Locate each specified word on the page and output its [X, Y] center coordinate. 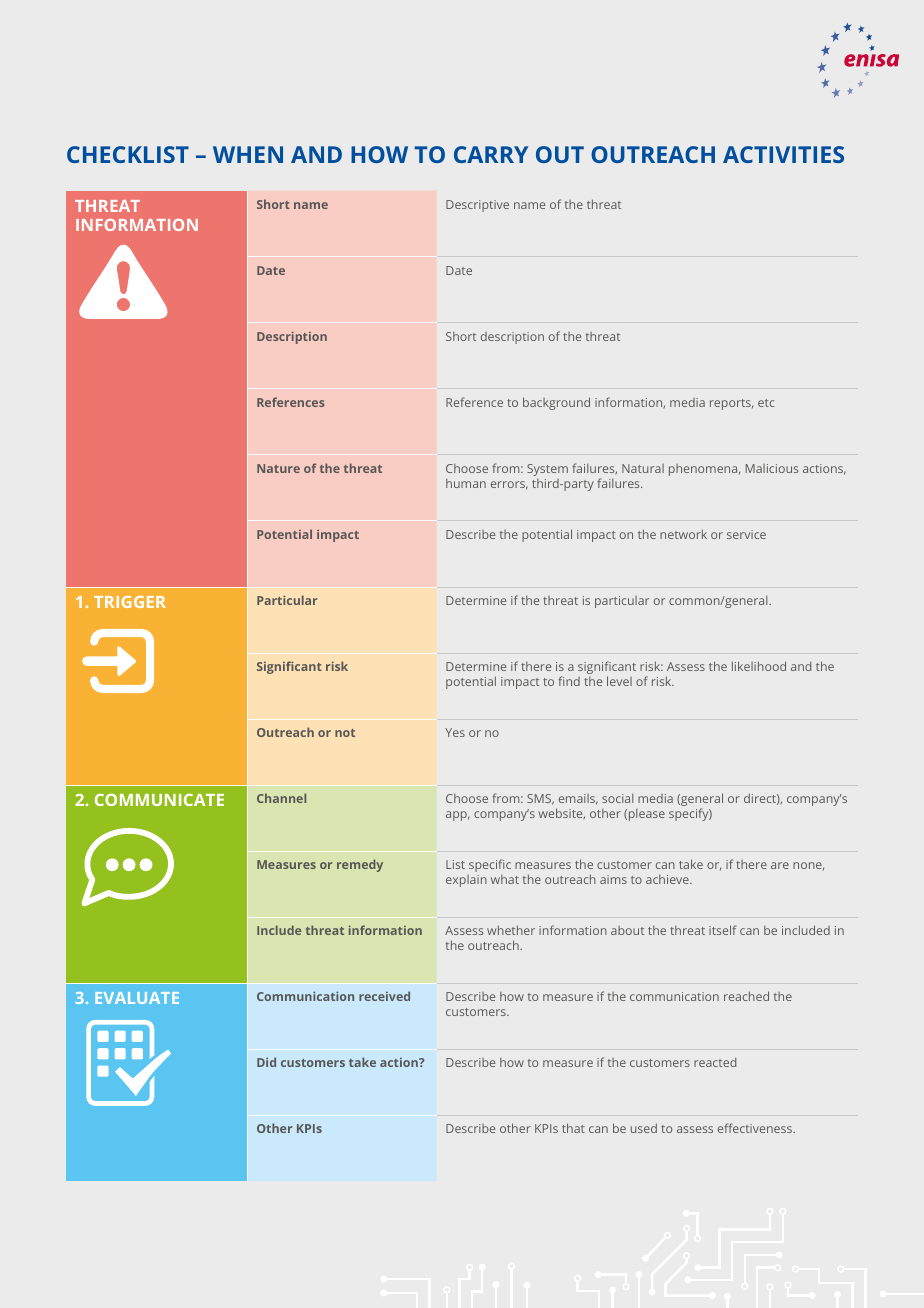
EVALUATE [137, 998]
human [466, 483]
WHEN [248, 154]
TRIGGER [130, 602]
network [683, 534]
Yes [455, 732]
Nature [278, 468]
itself [722, 930]
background [556, 403]
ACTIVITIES [783, 154]
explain [466, 881]
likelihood [759, 666]
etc [766, 403]
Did [266, 1062]
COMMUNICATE [159, 800]
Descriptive [477, 206]
